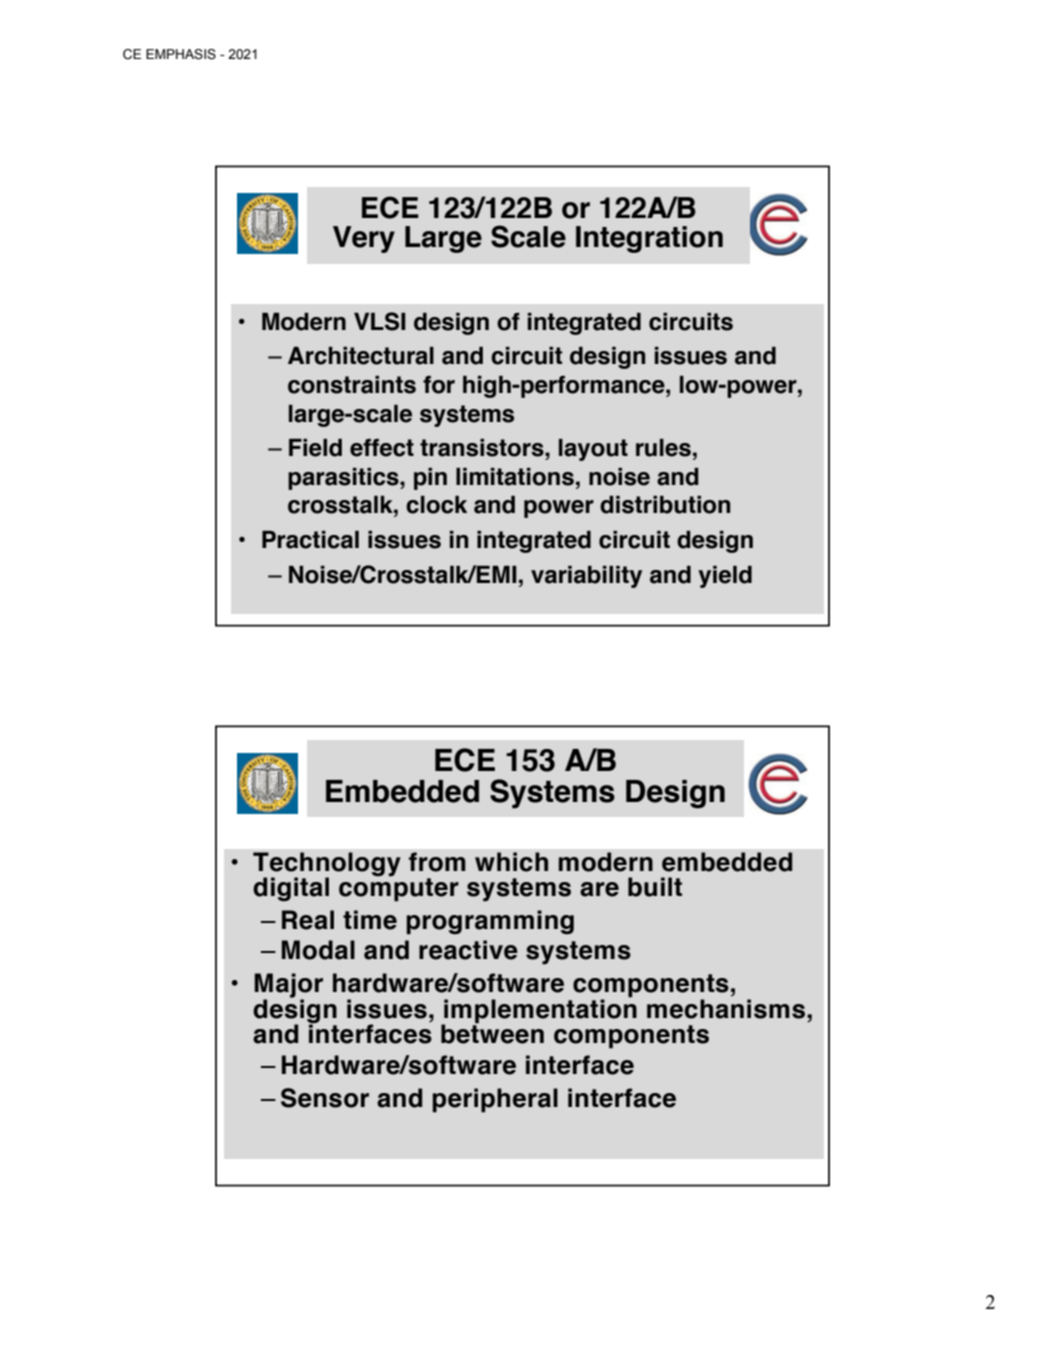 This page has height=1352, width=1045. What do you see at coordinates (181, 54) in the page?
I see `EMPHASIS` at bounding box center [181, 54].
